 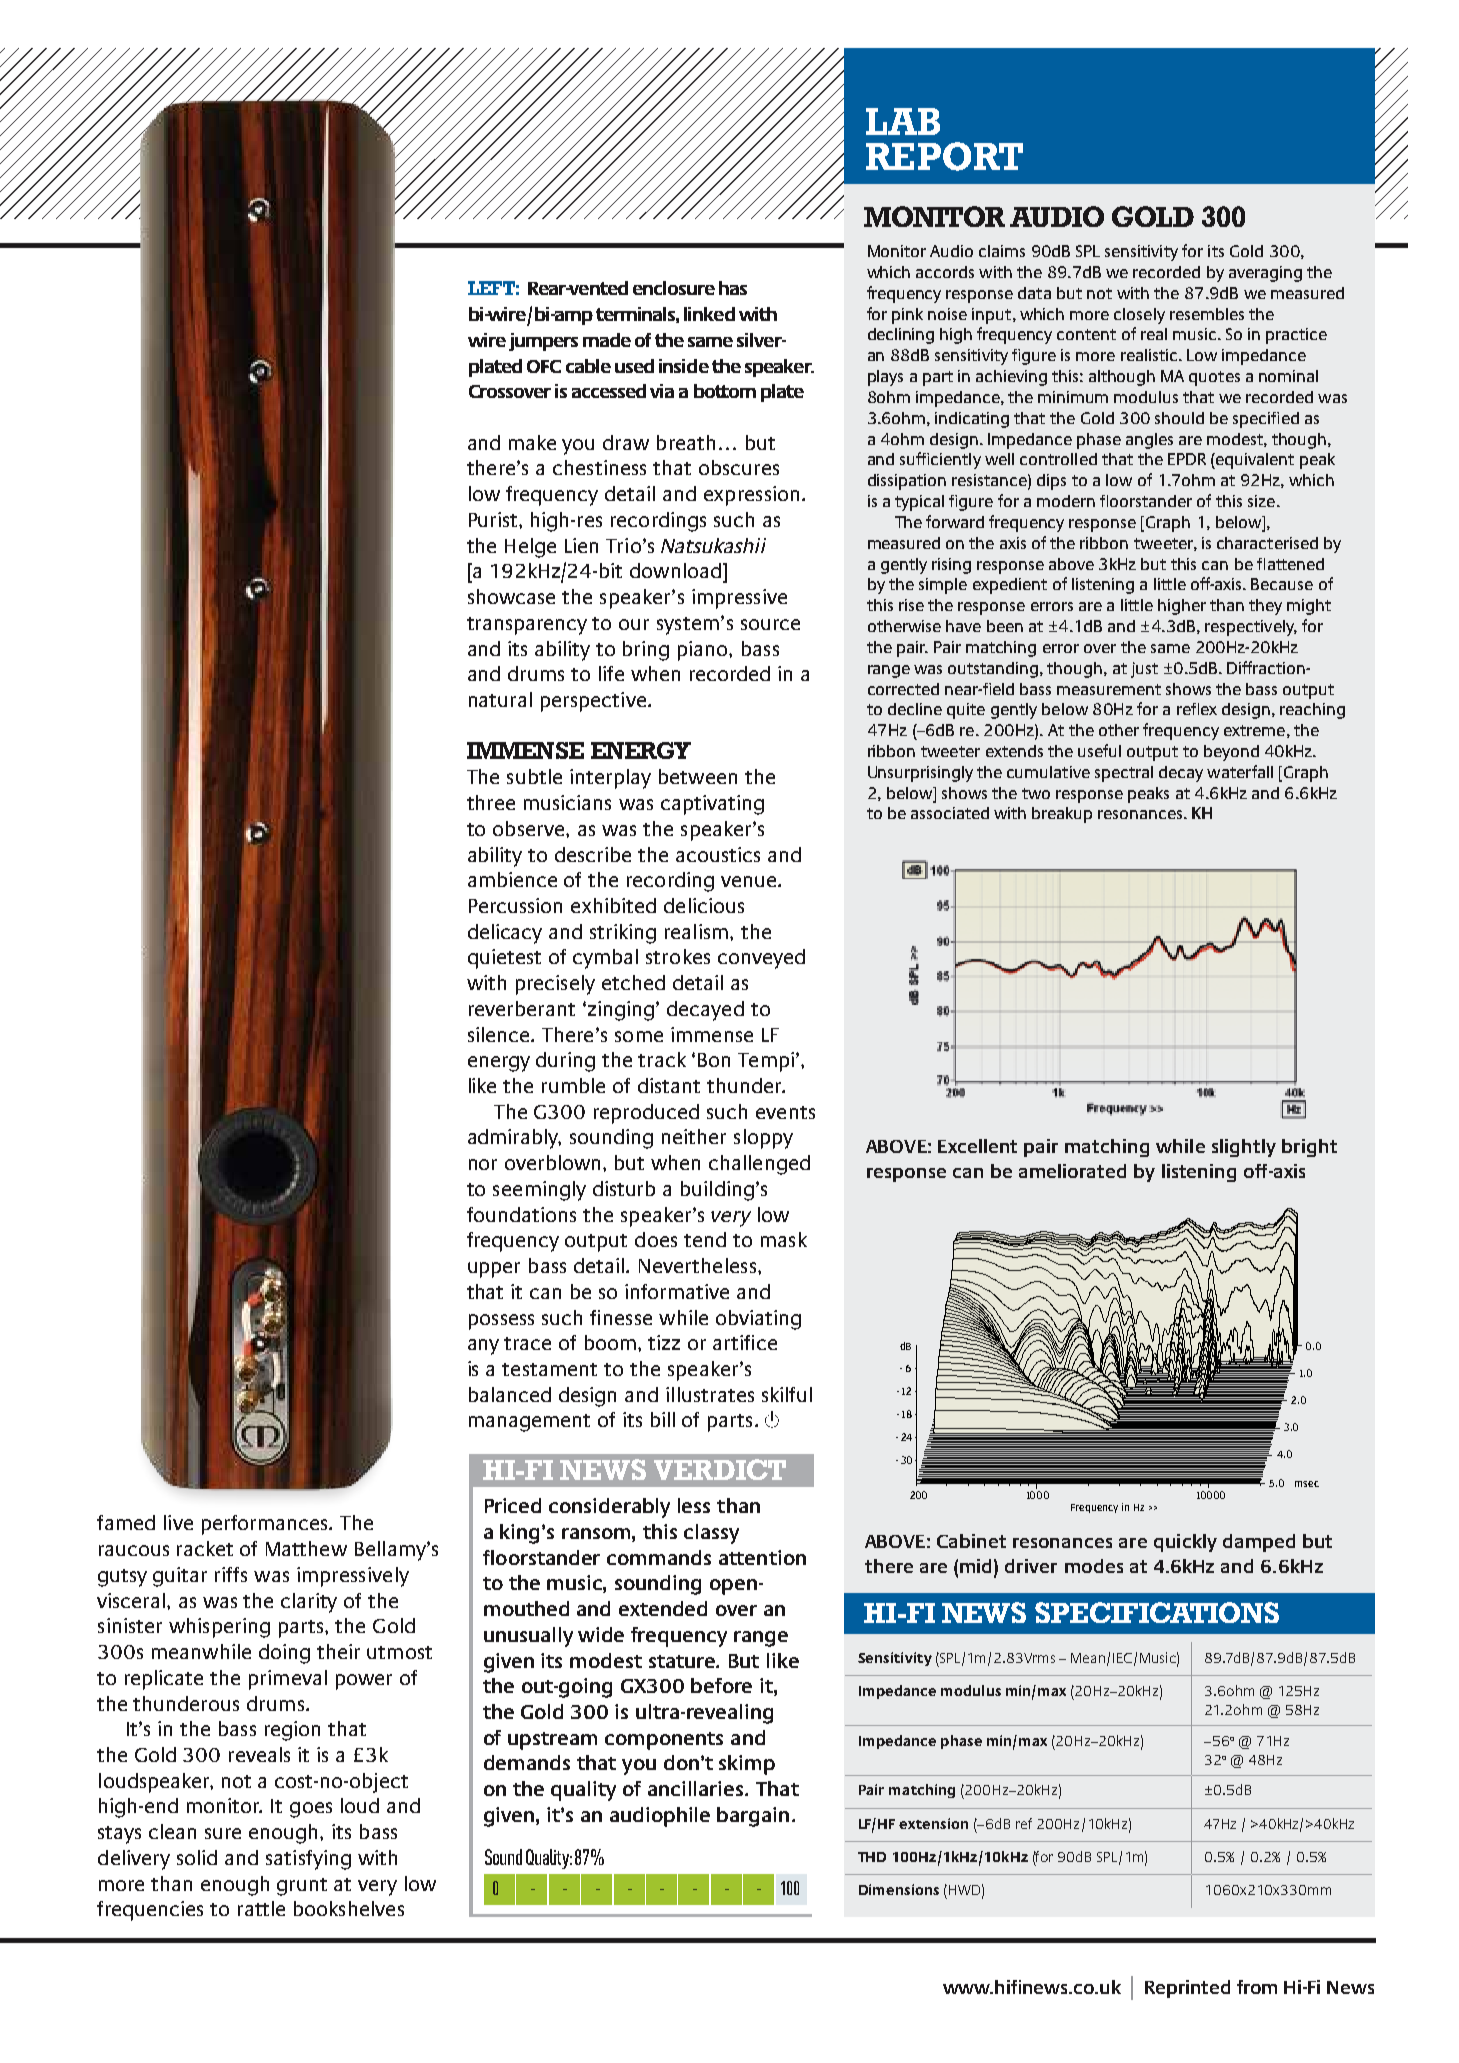 I want to click on averaging, so click(x=1265, y=274).
